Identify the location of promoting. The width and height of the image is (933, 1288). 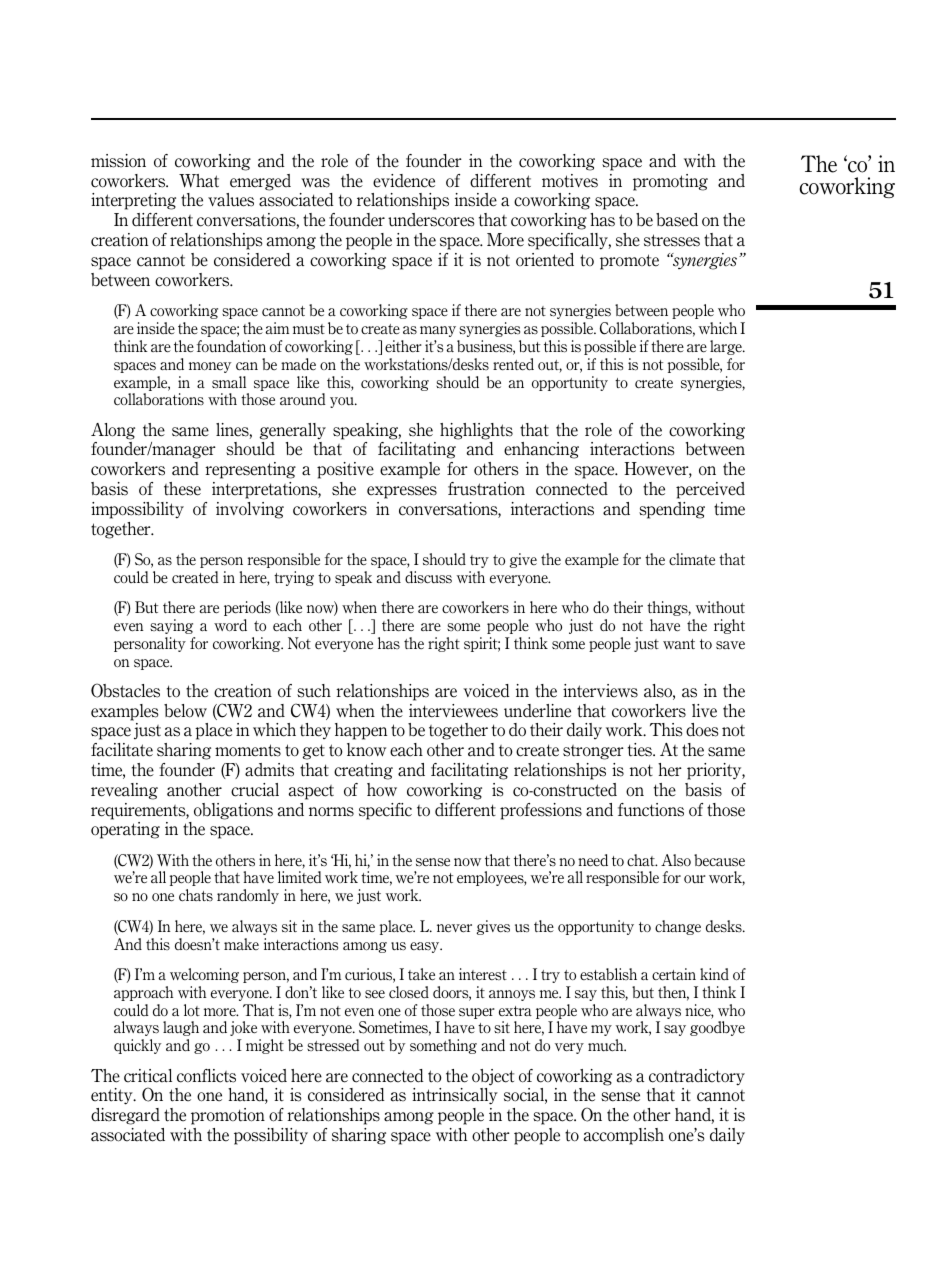
(670, 182).
